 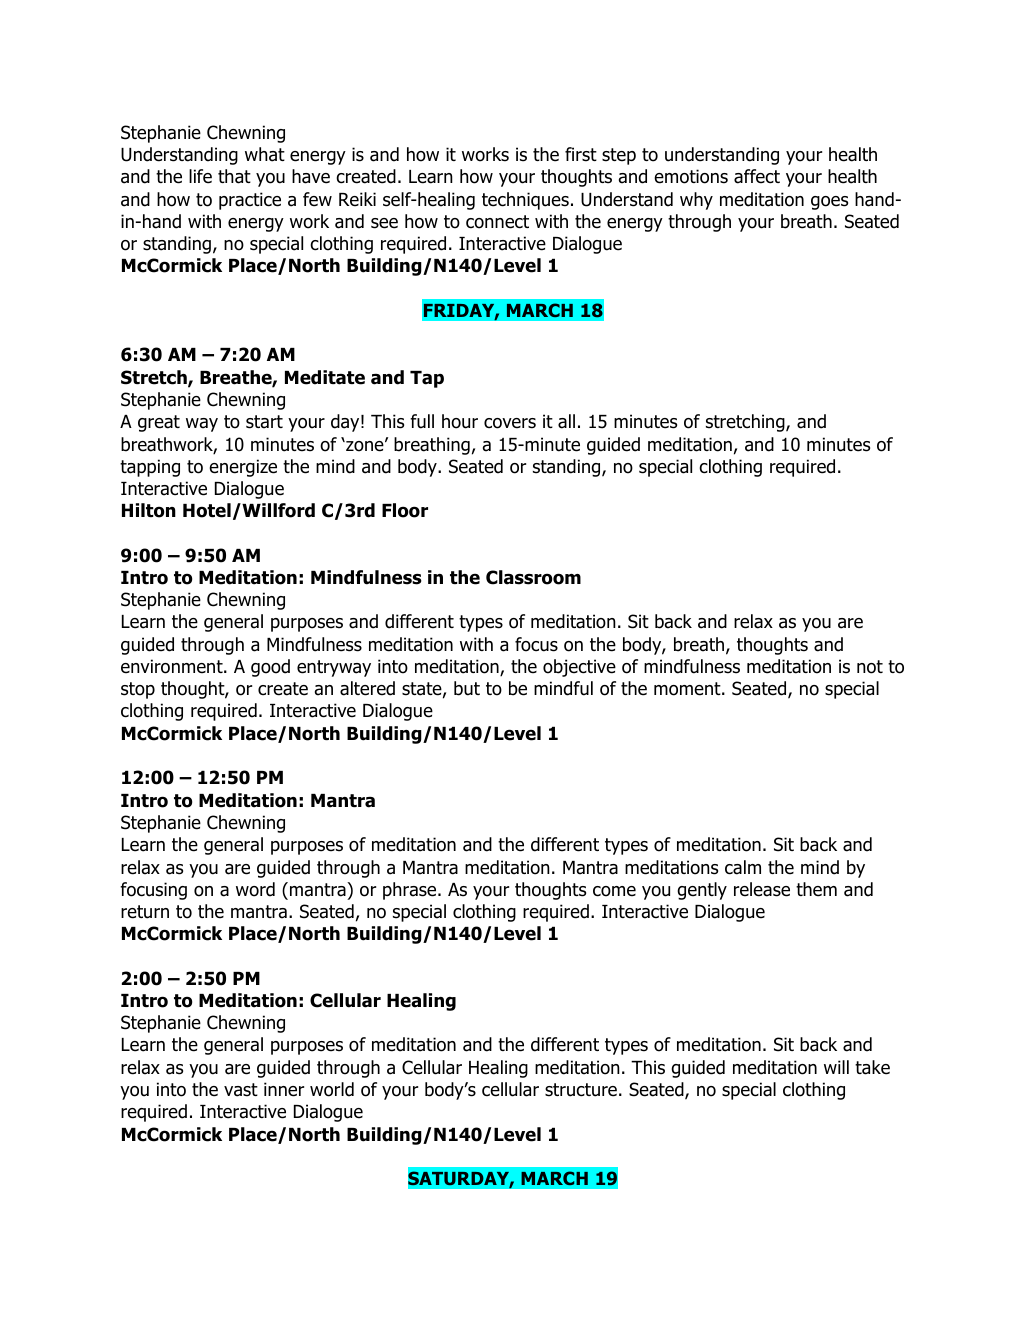 What do you see at coordinates (533, 577) in the image?
I see `Classroom` at bounding box center [533, 577].
